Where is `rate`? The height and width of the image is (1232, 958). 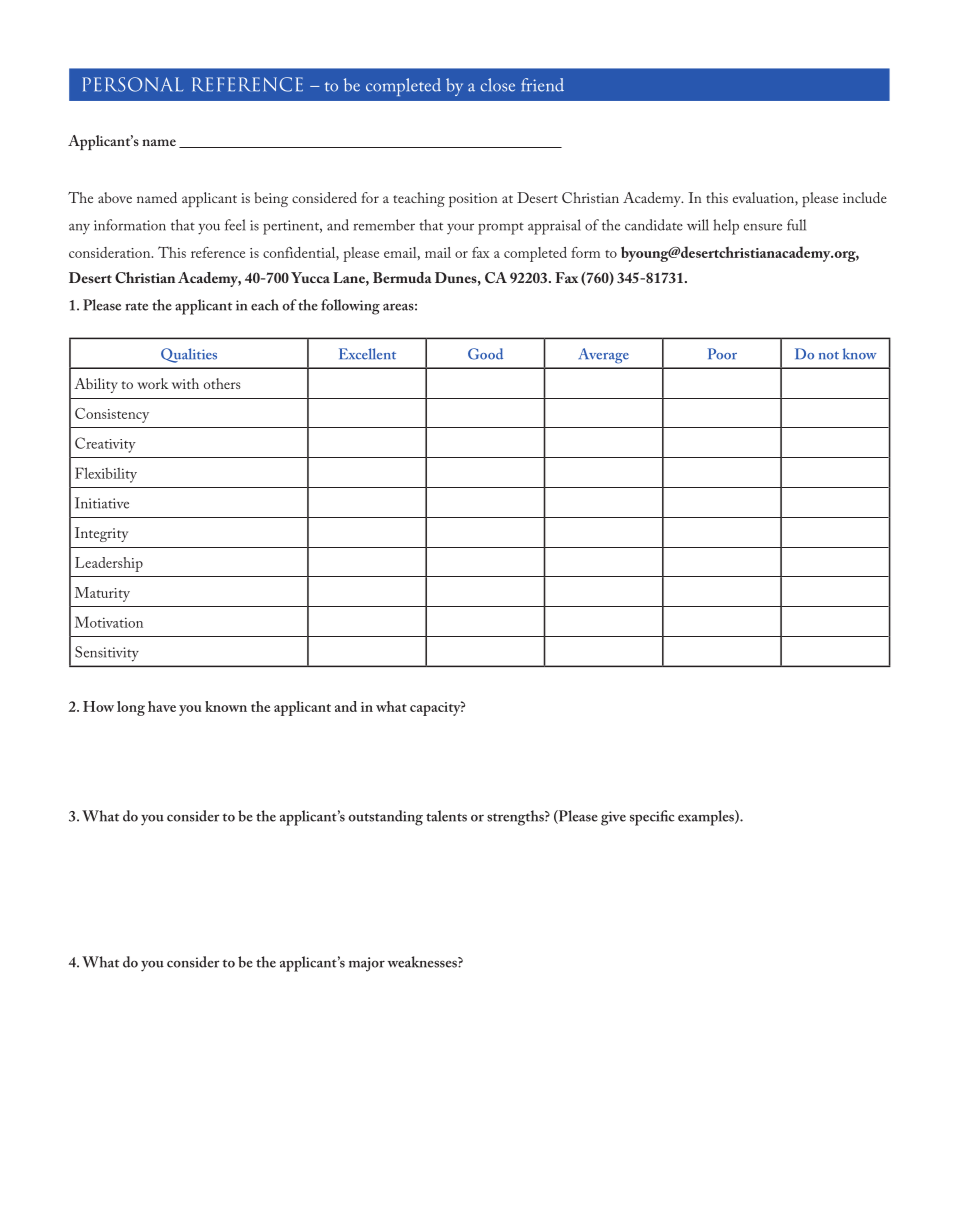 rate is located at coordinates (136, 306).
